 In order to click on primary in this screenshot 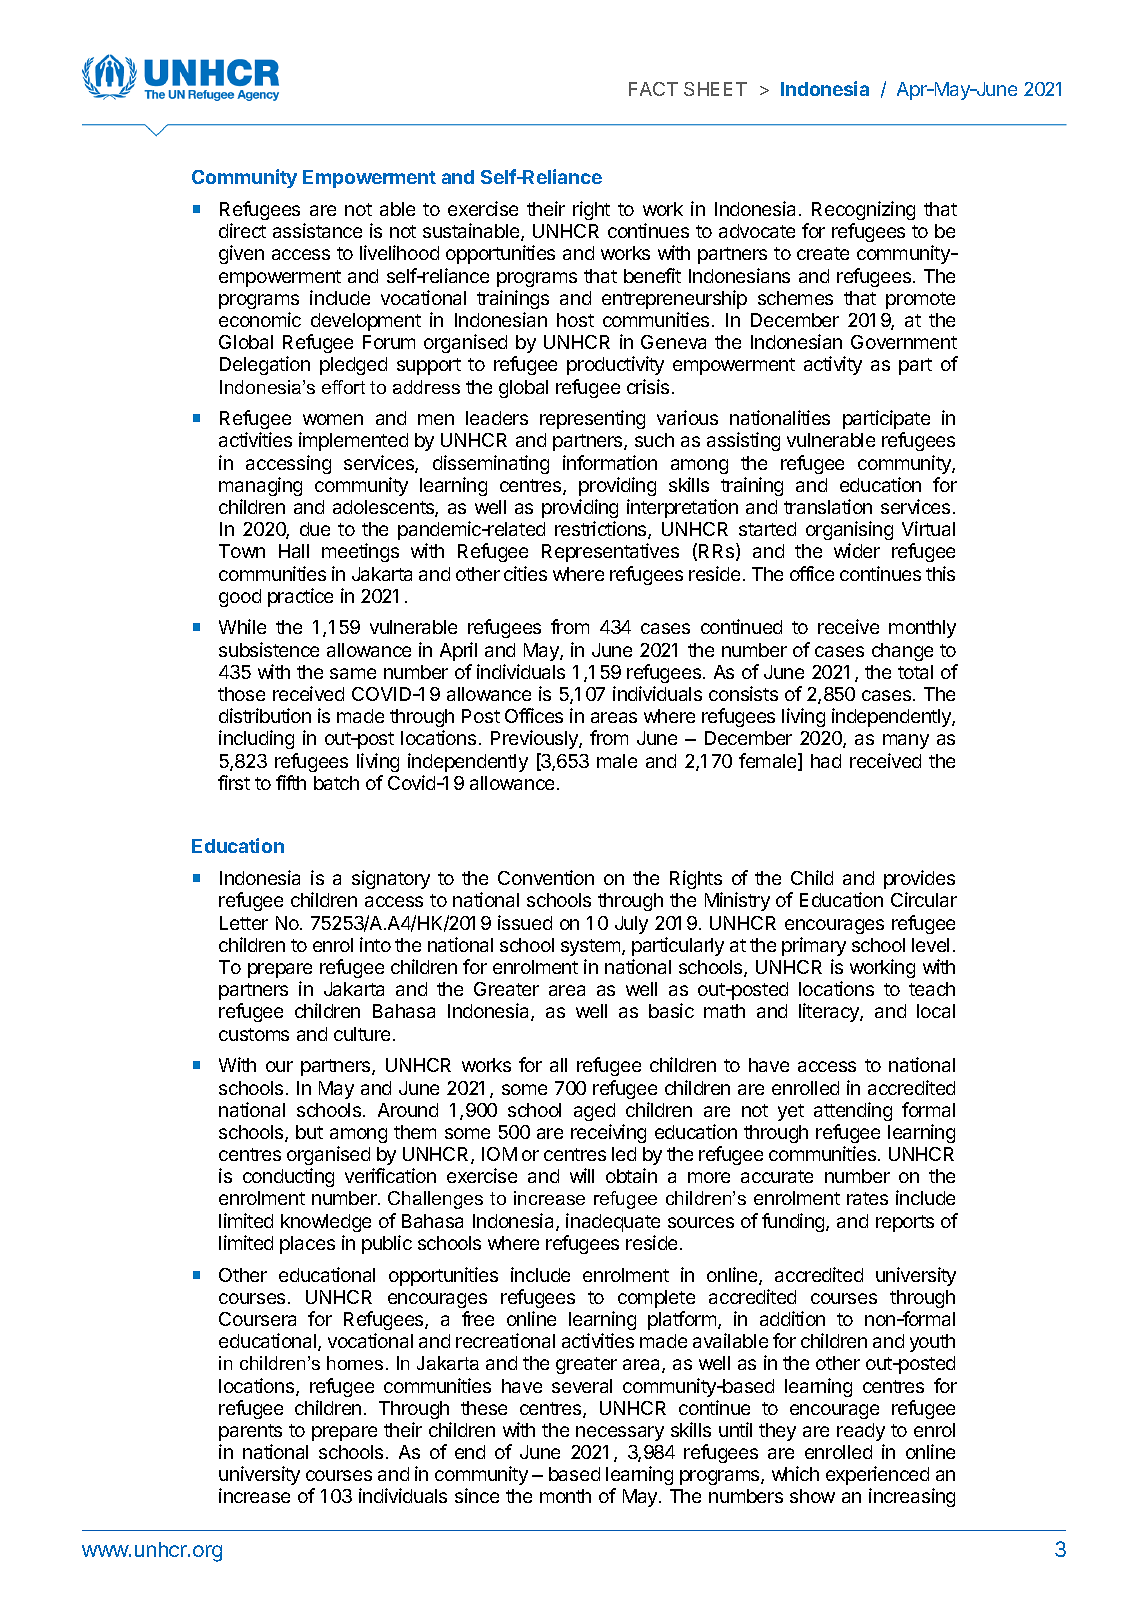, I will do `click(814, 946)`.
